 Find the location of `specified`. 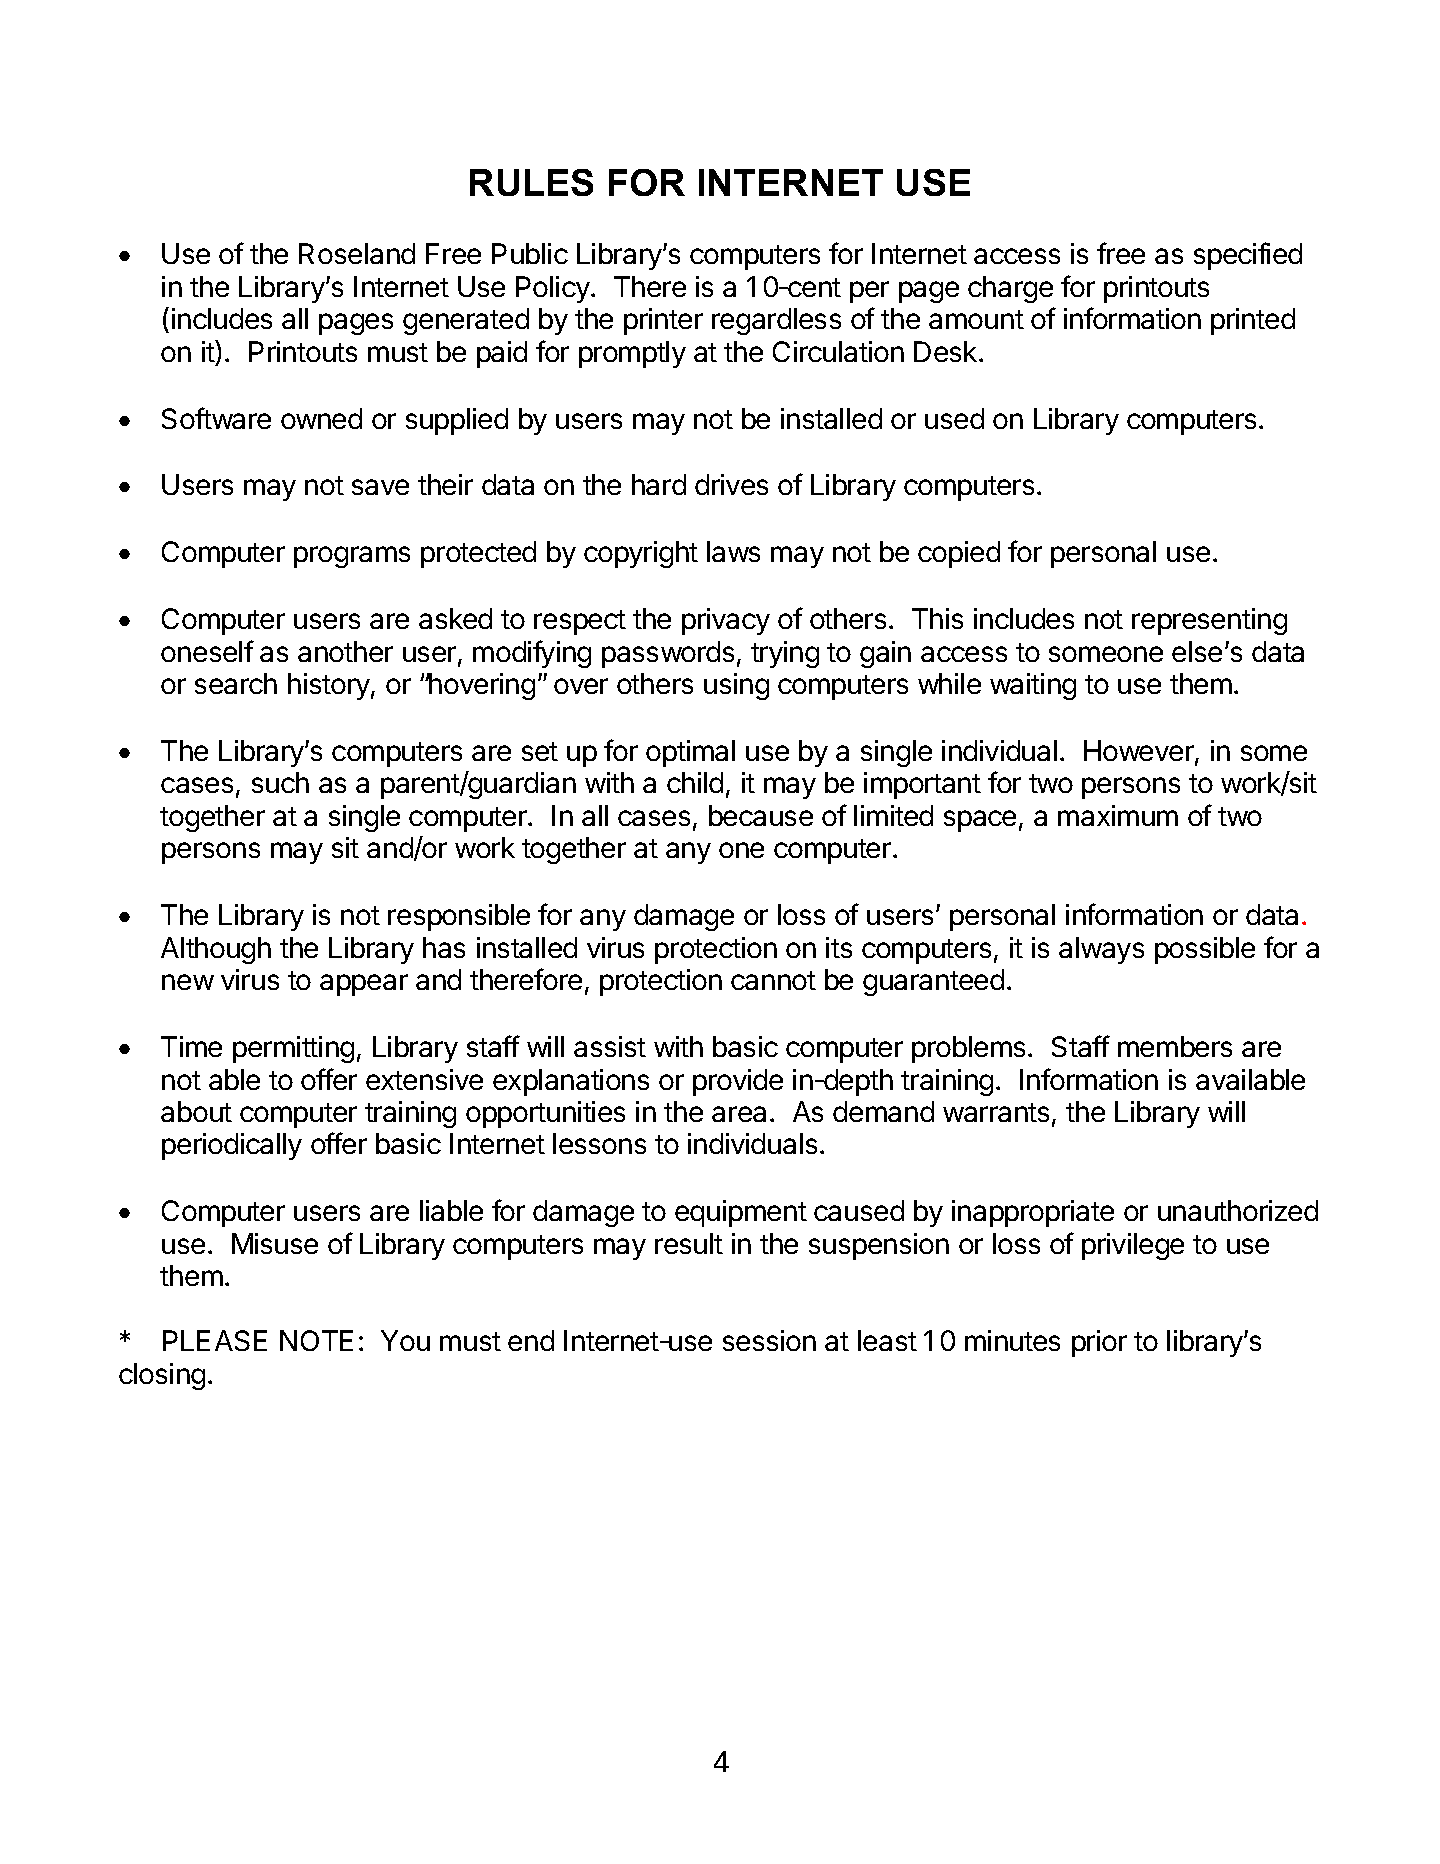

specified is located at coordinates (1248, 256).
